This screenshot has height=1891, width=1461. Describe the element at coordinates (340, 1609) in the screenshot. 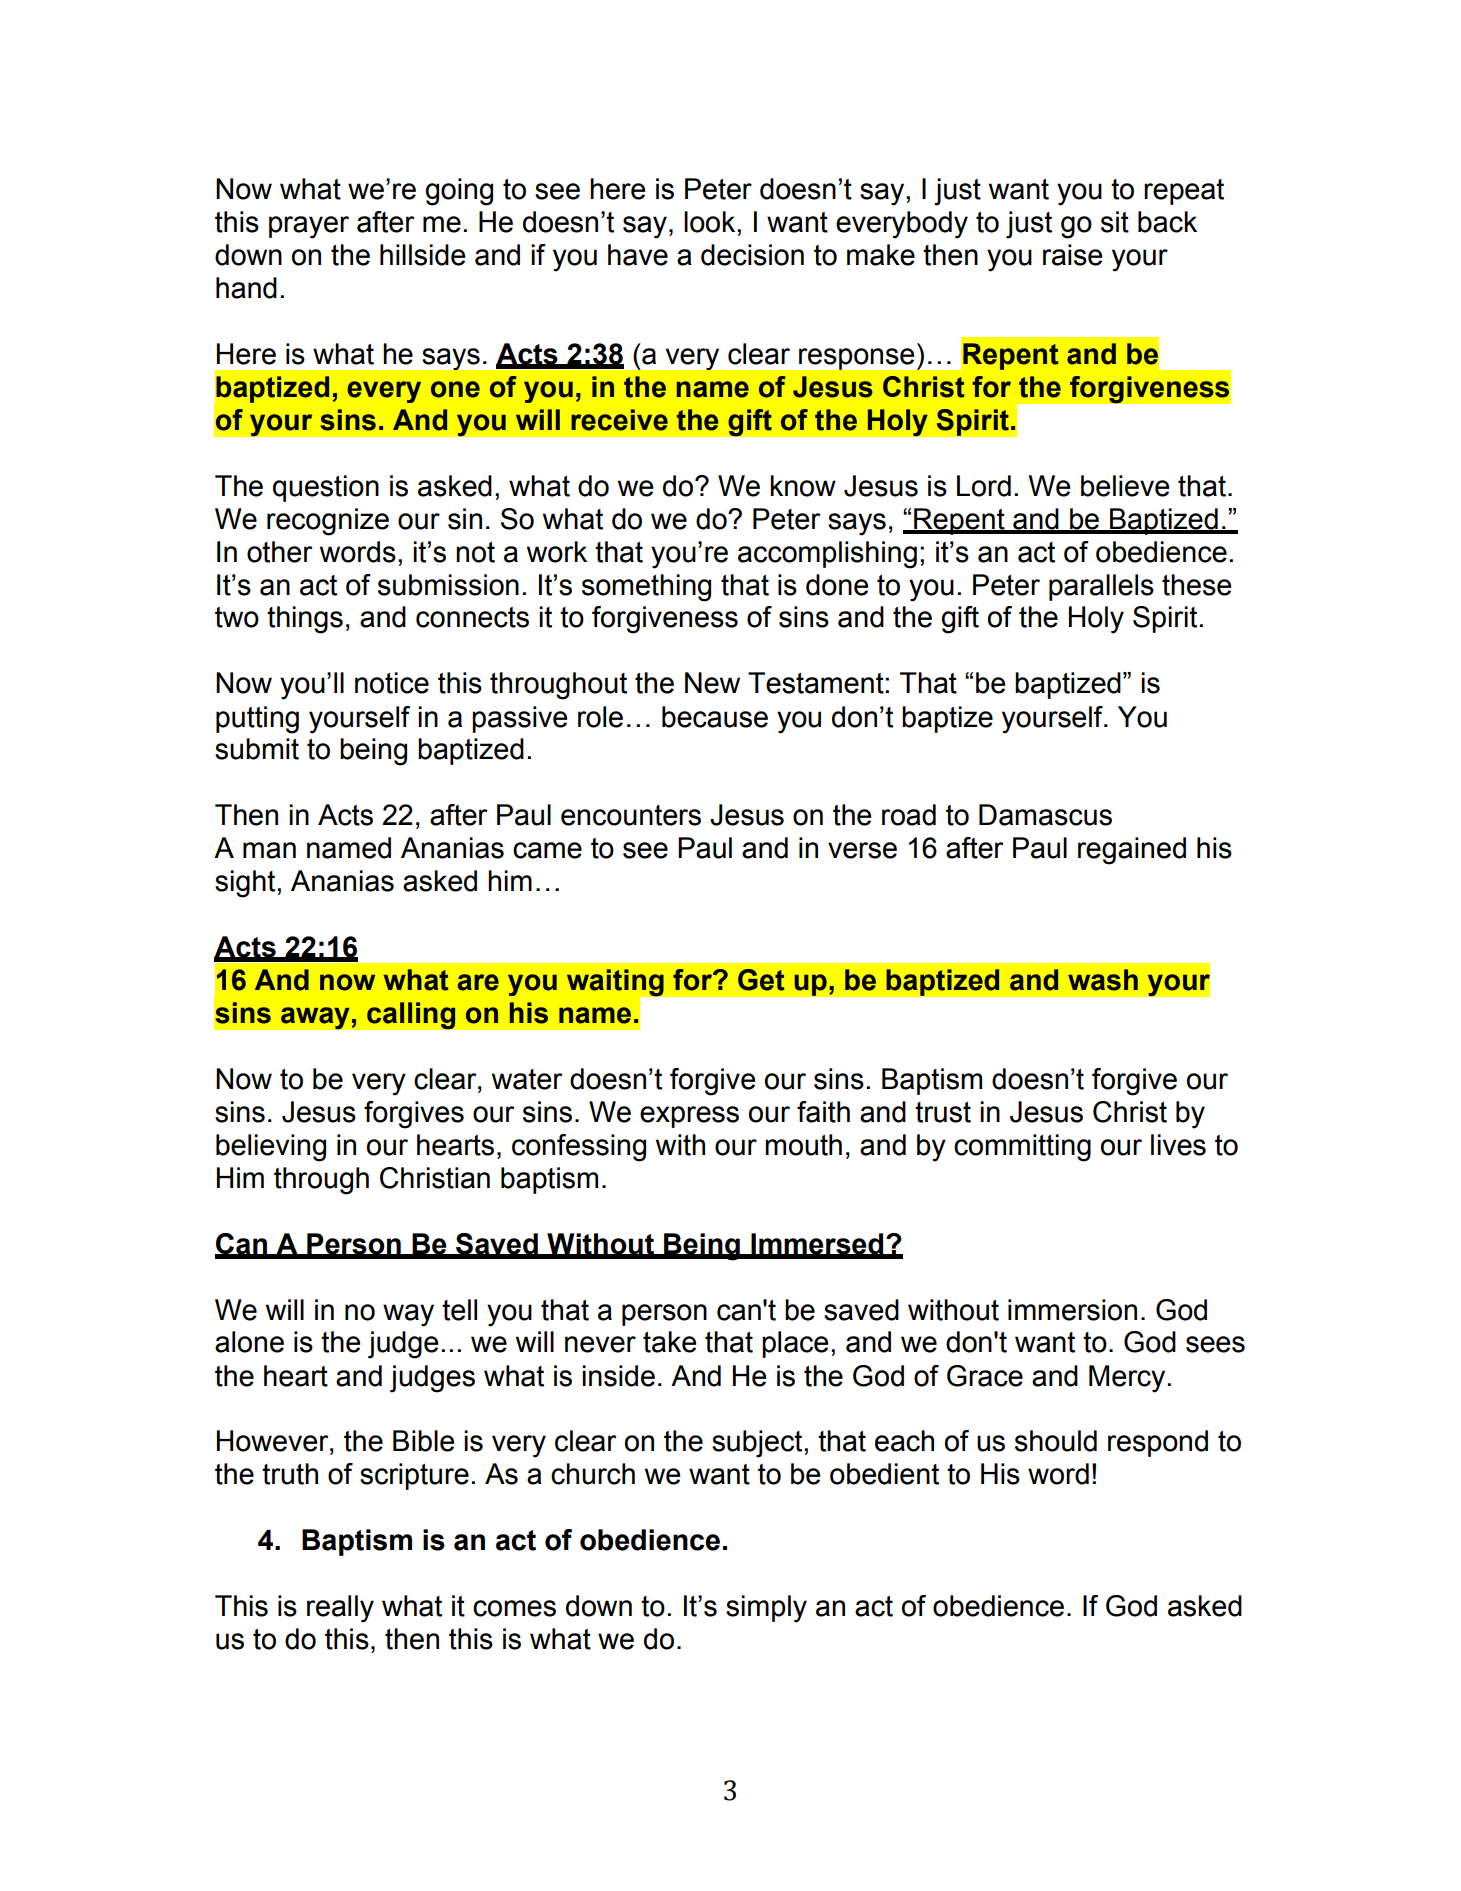

I see `really` at that location.
